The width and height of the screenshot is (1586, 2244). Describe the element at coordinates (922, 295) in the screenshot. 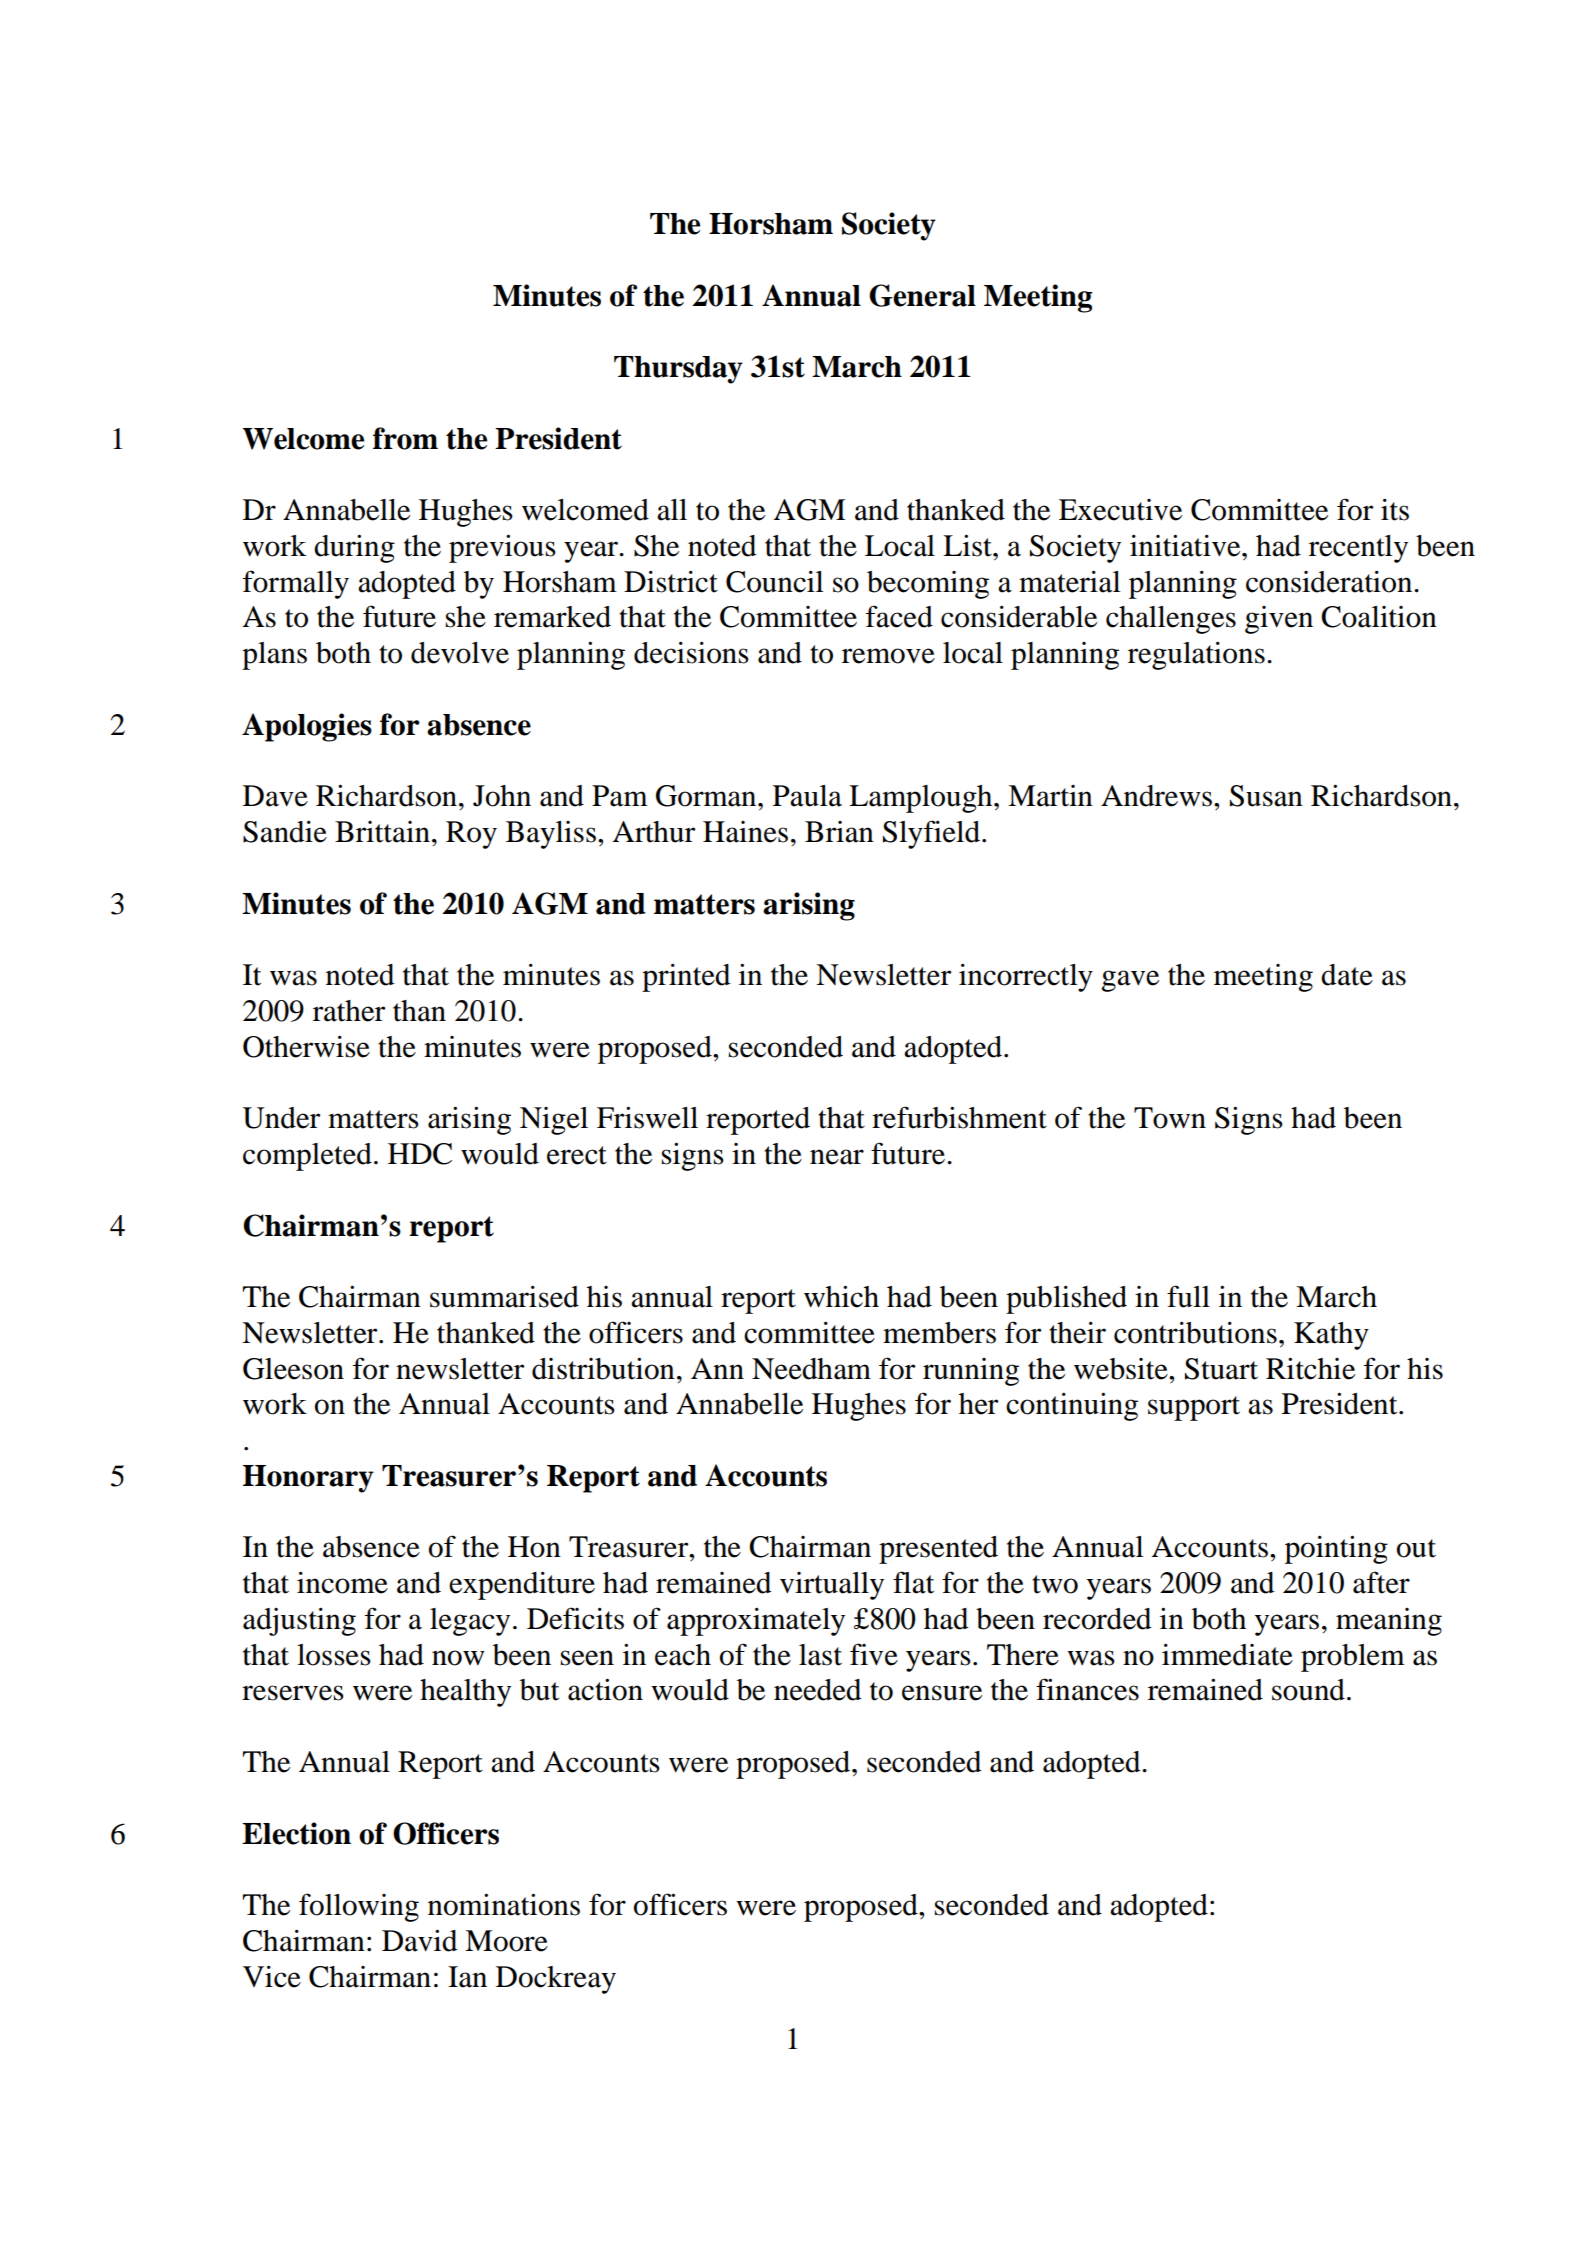

I see `General` at that location.
